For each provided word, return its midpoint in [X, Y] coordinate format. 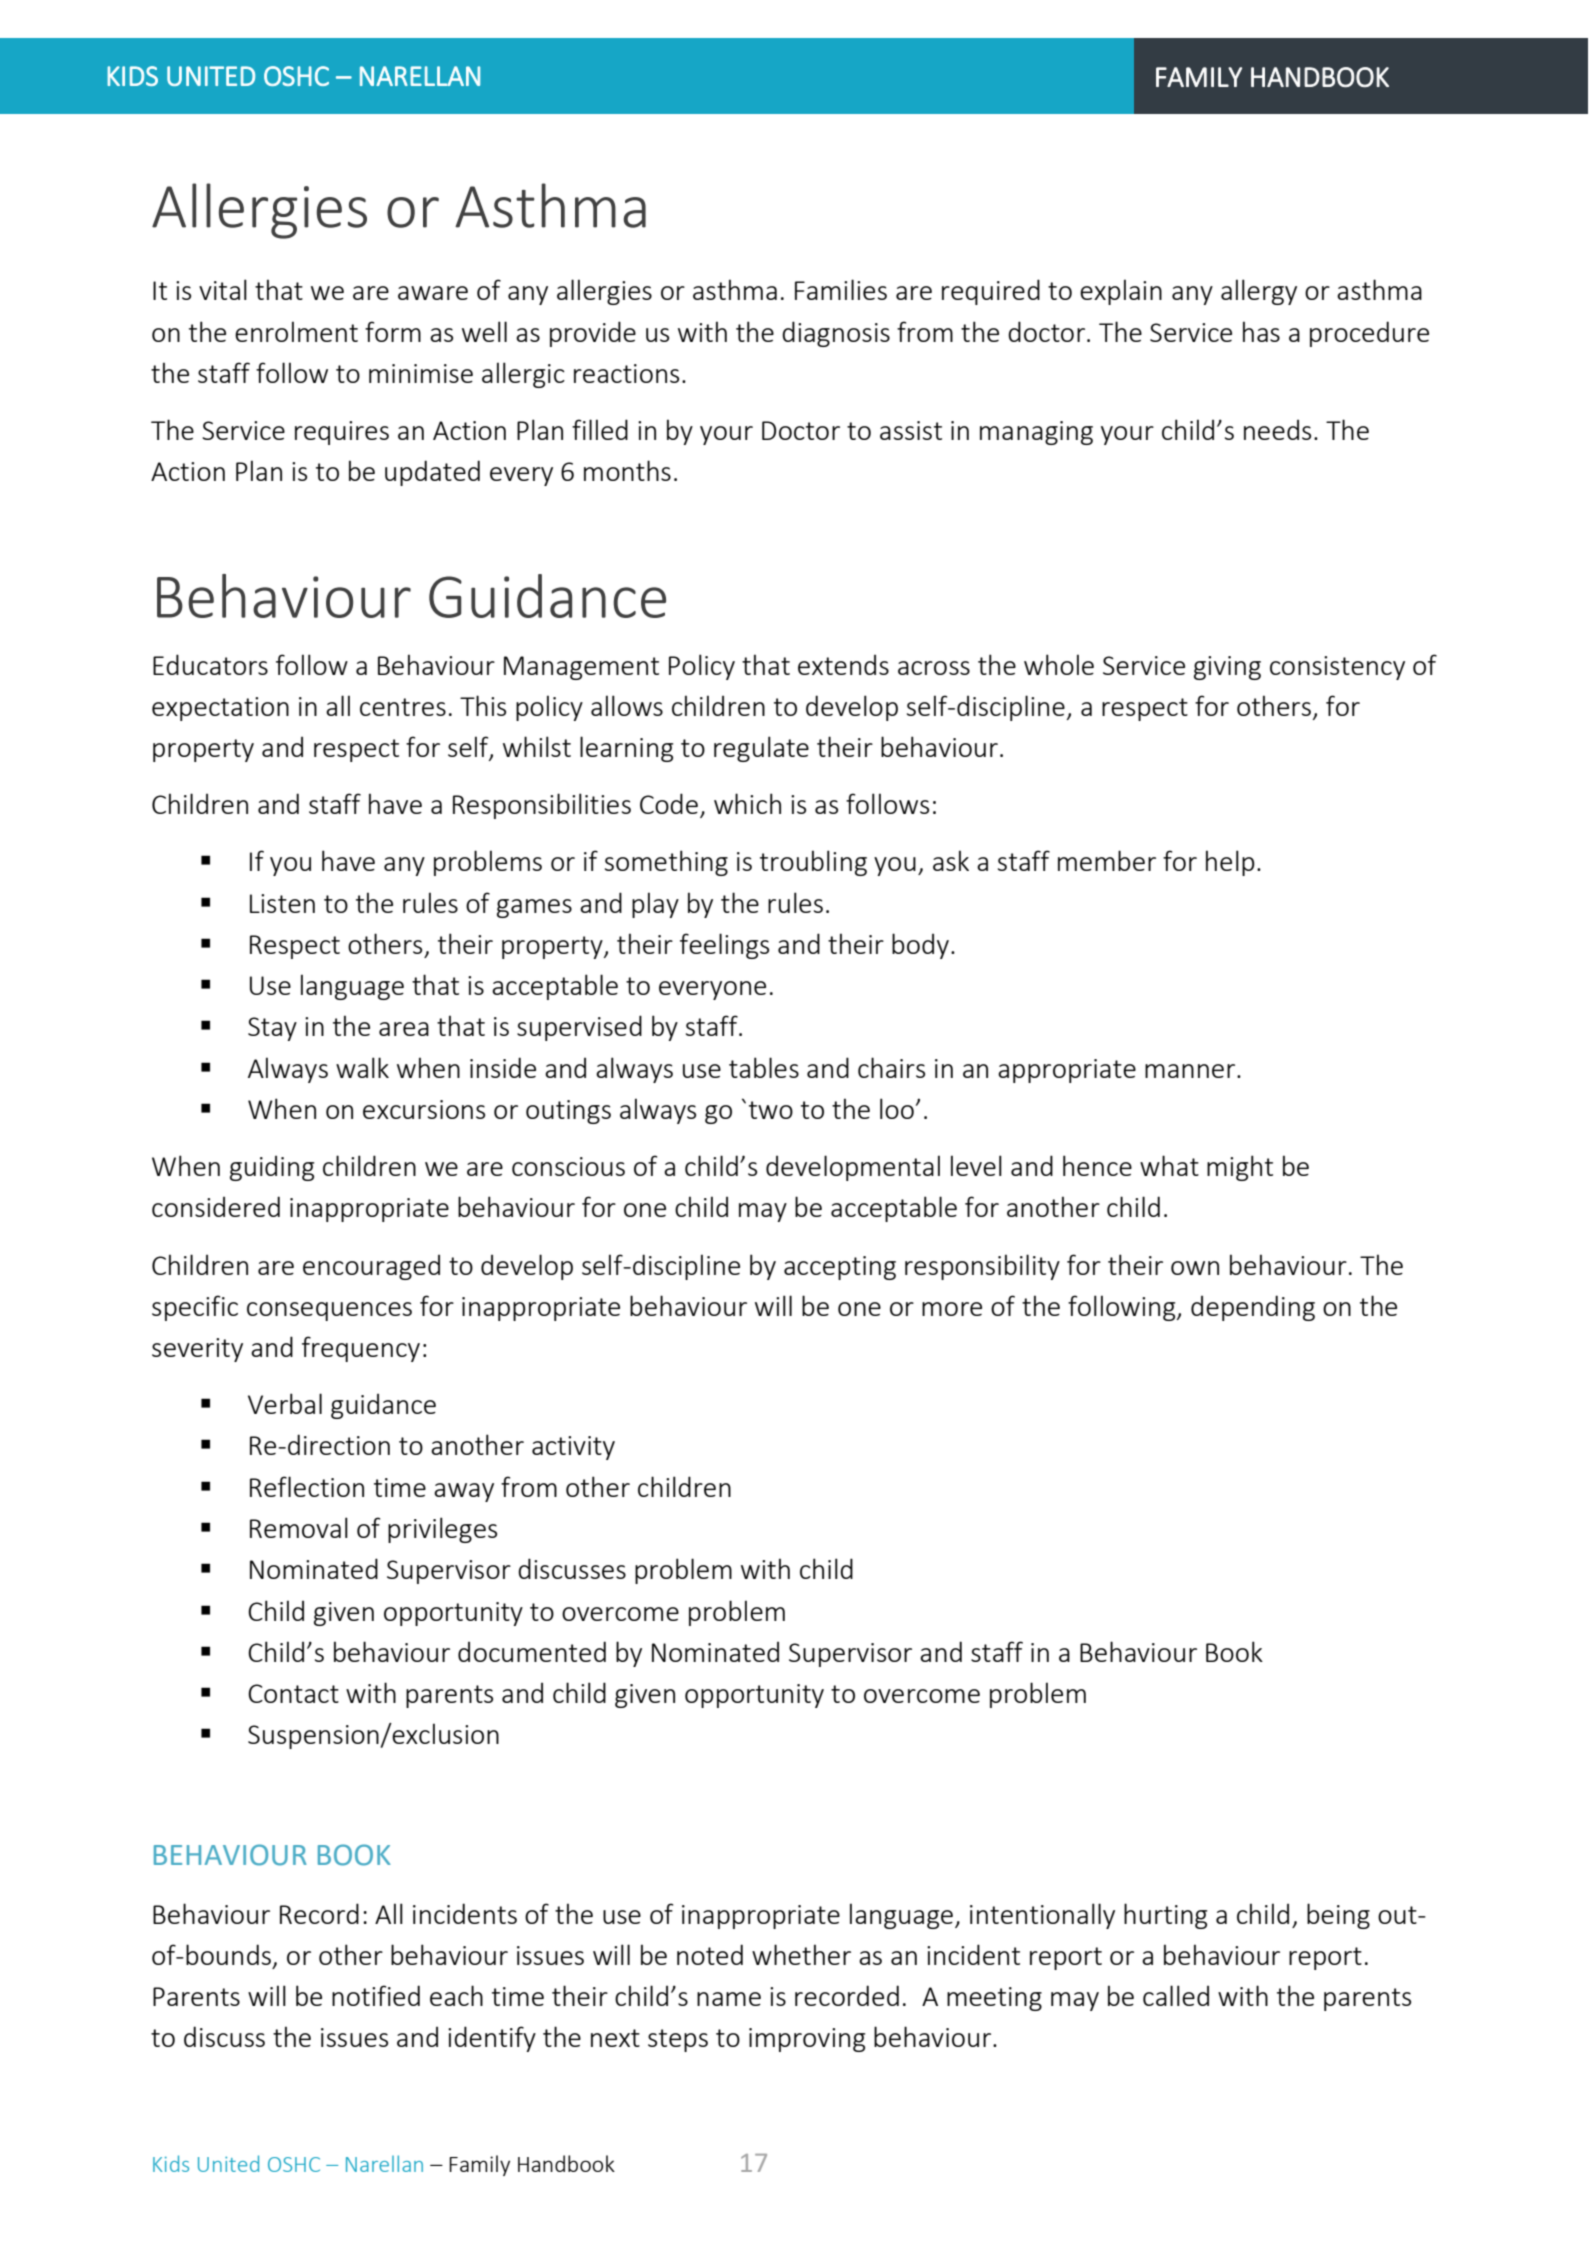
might [1240, 1168]
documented [532, 1651]
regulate [761, 749]
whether [801, 1954]
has [1261, 331]
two [771, 1110]
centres [403, 707]
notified [376, 1995]
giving [1227, 668]
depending [1253, 1308]
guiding [272, 1168]
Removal [299, 1527]
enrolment [296, 331]
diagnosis [836, 334]
